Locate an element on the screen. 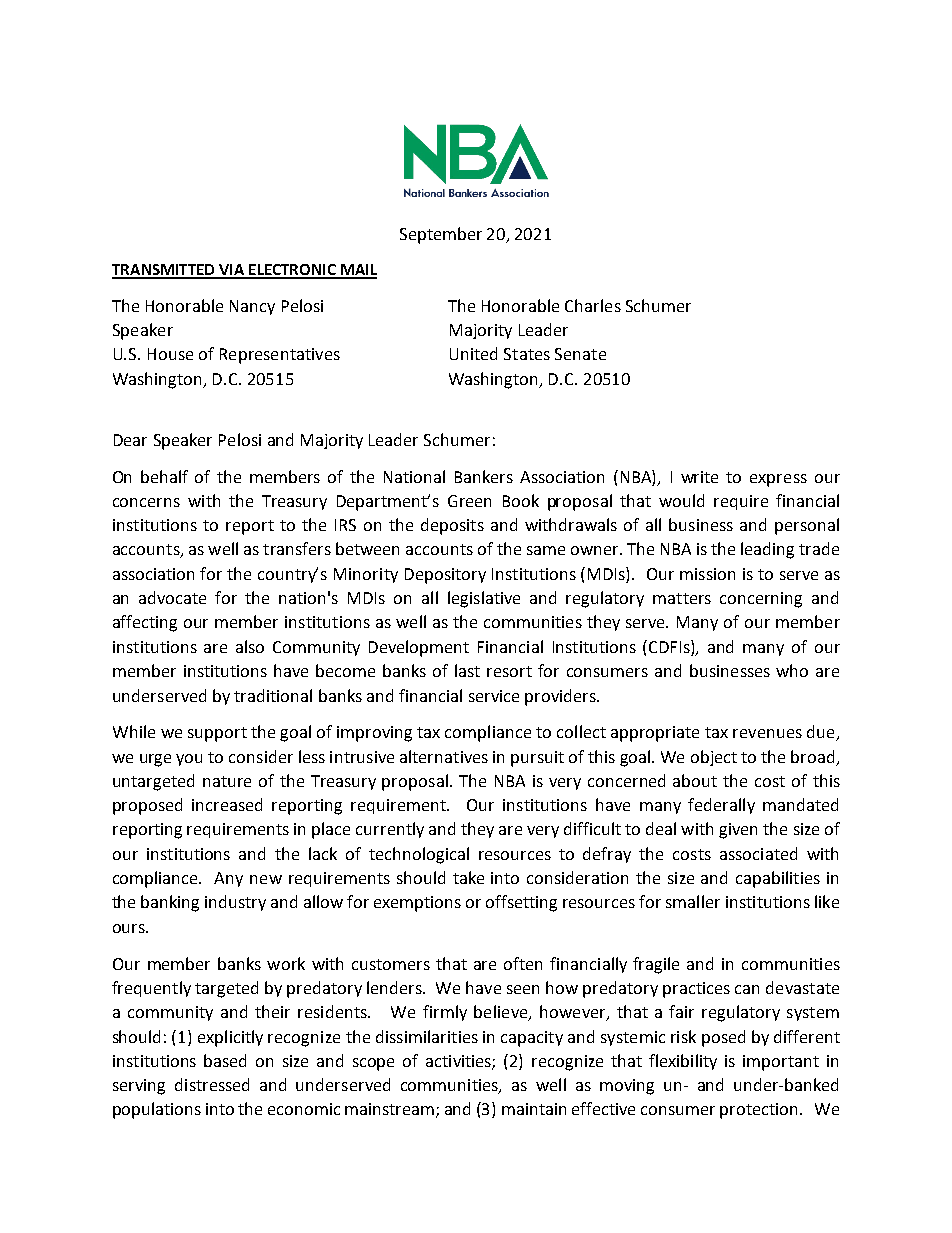 The image size is (952, 1233). distressed is located at coordinates (212, 1084).
